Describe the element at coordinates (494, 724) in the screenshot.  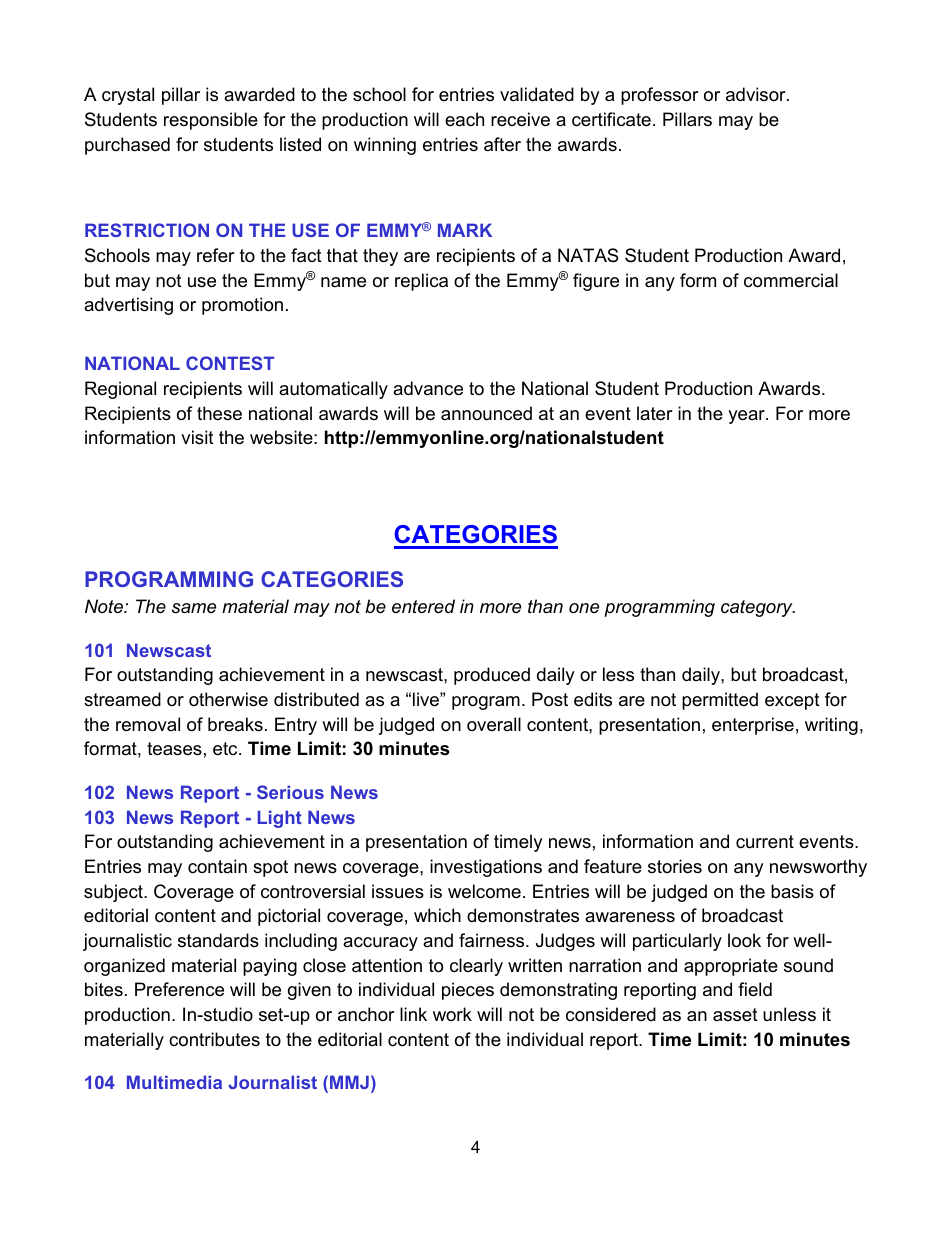
I see `overall` at that location.
